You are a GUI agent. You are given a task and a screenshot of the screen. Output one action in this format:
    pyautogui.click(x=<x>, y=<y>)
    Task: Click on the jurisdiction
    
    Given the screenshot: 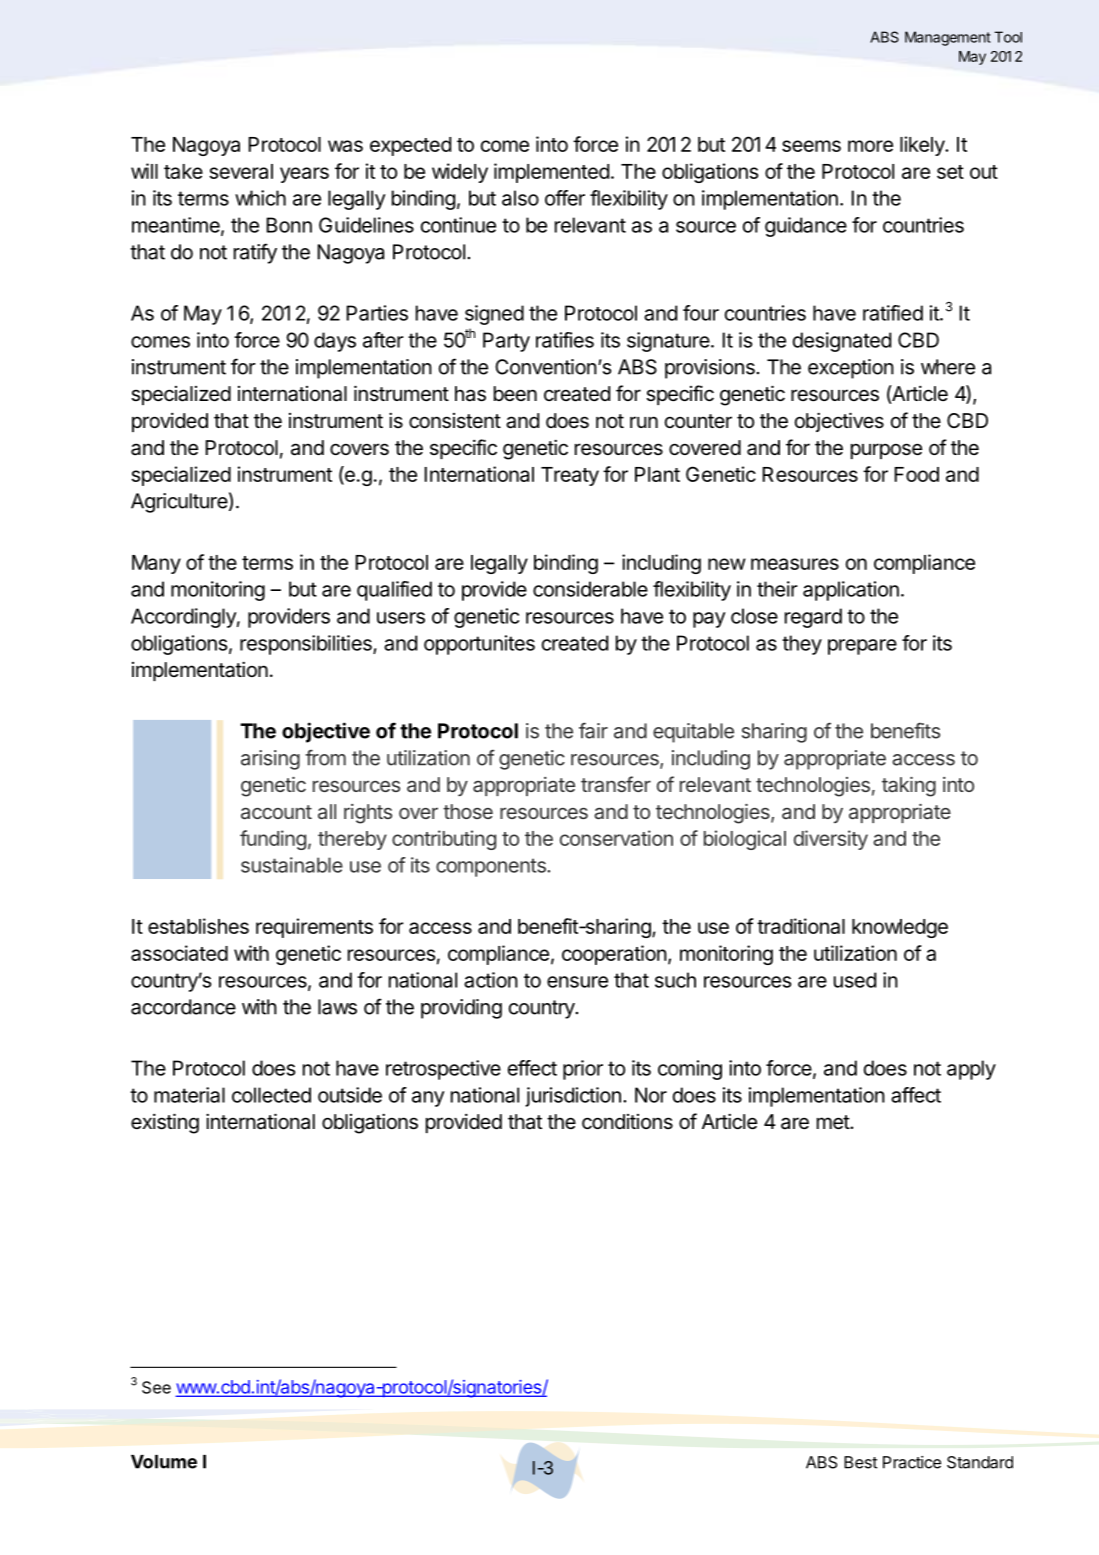 What is the action you would take?
    pyautogui.click(x=573, y=1097)
